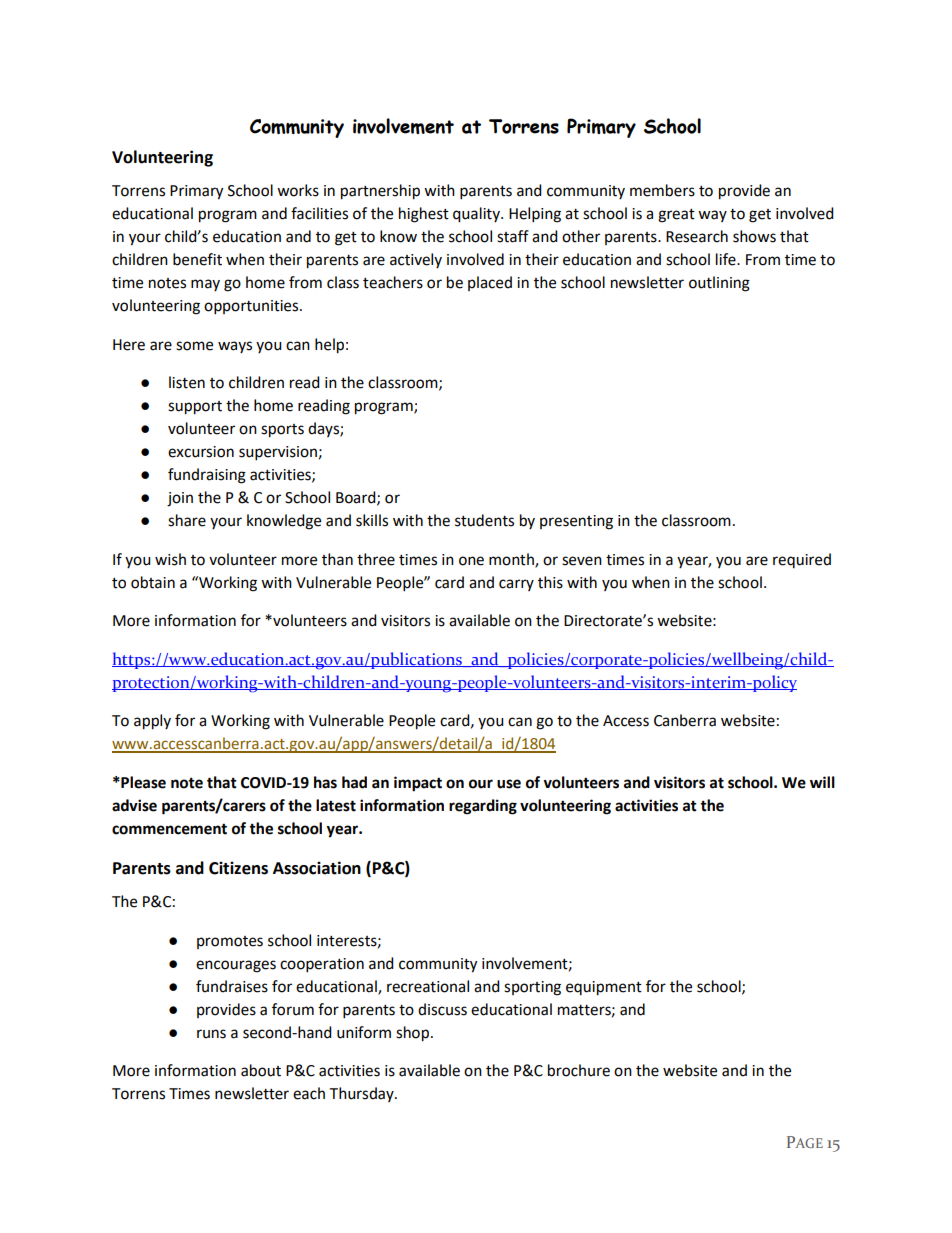  What do you see at coordinates (412, 1034) in the page?
I see `shop` at bounding box center [412, 1034].
